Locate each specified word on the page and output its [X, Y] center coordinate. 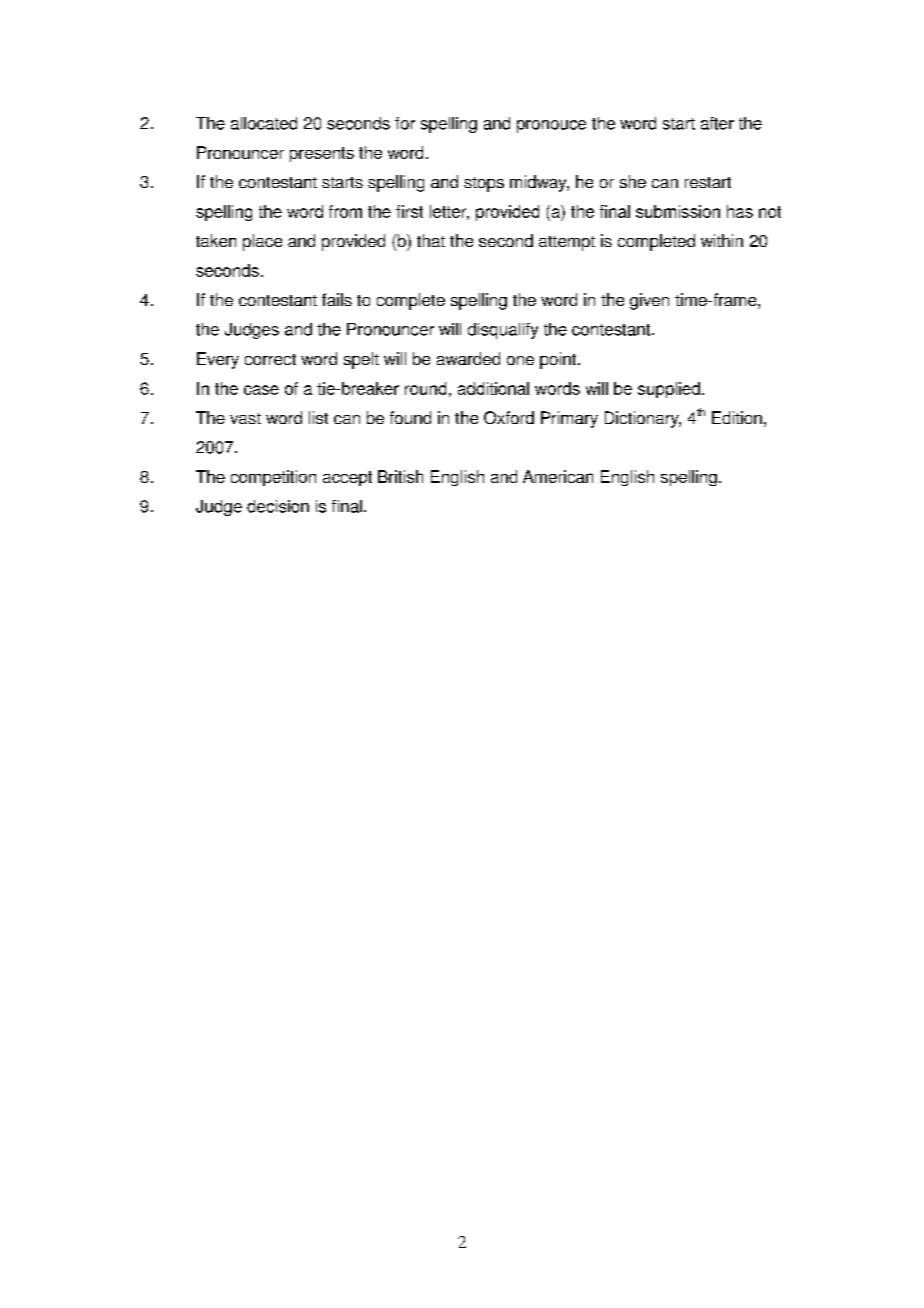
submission [678, 211]
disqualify [503, 331]
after [717, 123]
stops [484, 184]
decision [278, 506]
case [261, 390]
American [558, 476]
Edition [737, 417]
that [431, 240]
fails [337, 299]
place [262, 242]
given [649, 301]
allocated [264, 123]
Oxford [509, 417]
